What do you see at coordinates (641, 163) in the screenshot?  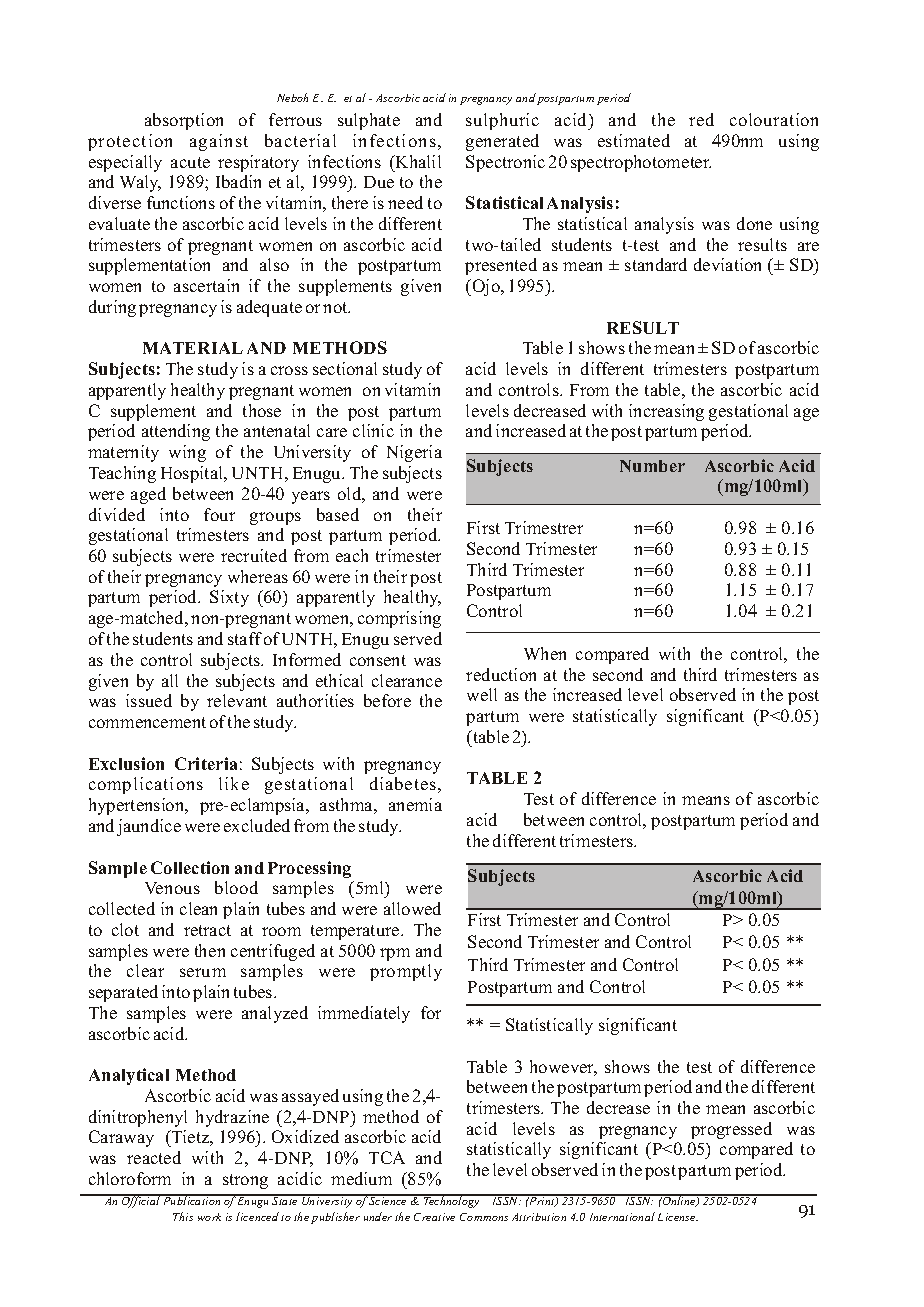 I see `spectrophotometer` at bounding box center [641, 163].
